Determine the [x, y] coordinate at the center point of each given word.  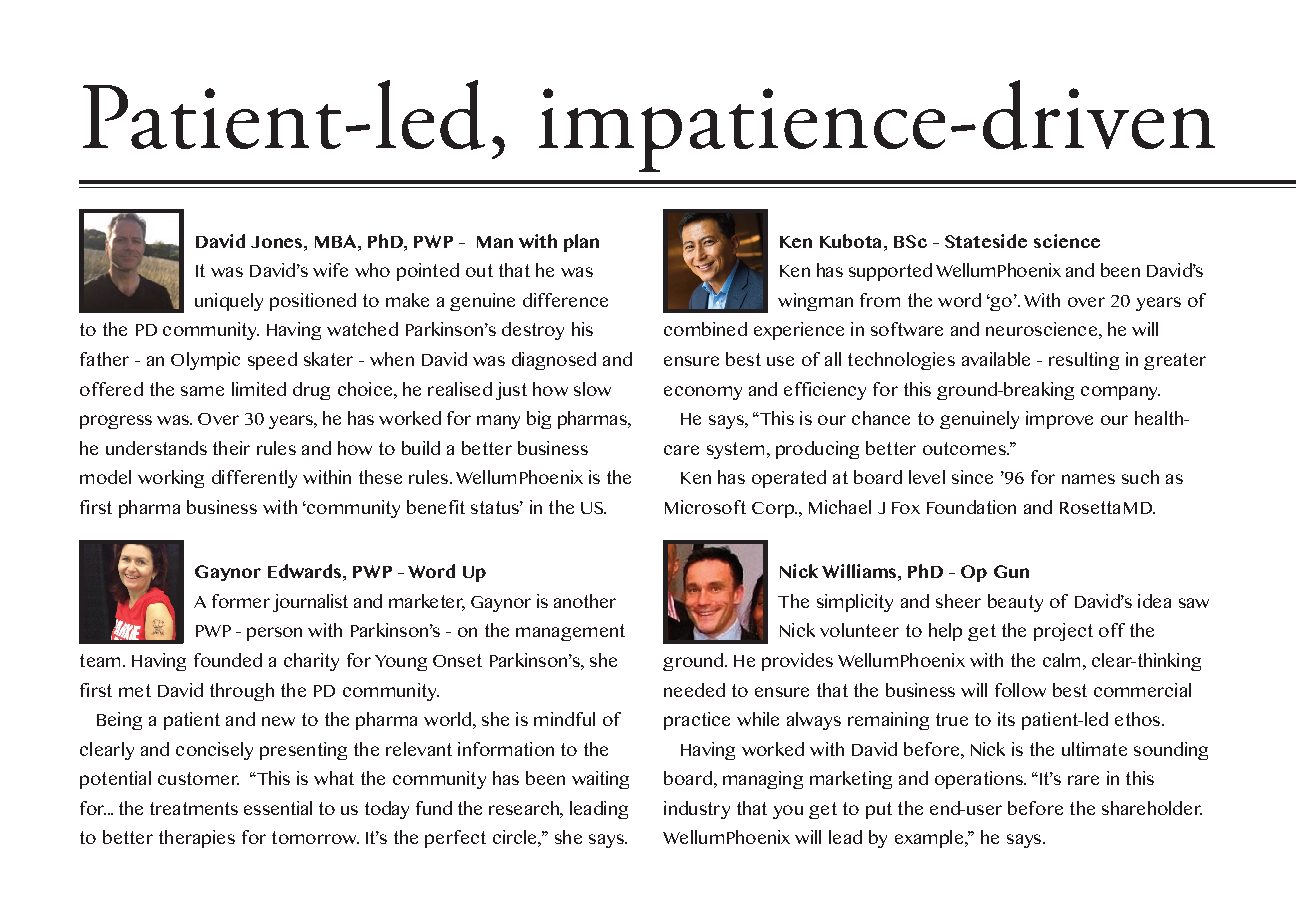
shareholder [1152, 808]
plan [581, 243]
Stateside [986, 241]
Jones [278, 242]
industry [697, 810]
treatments [194, 808]
